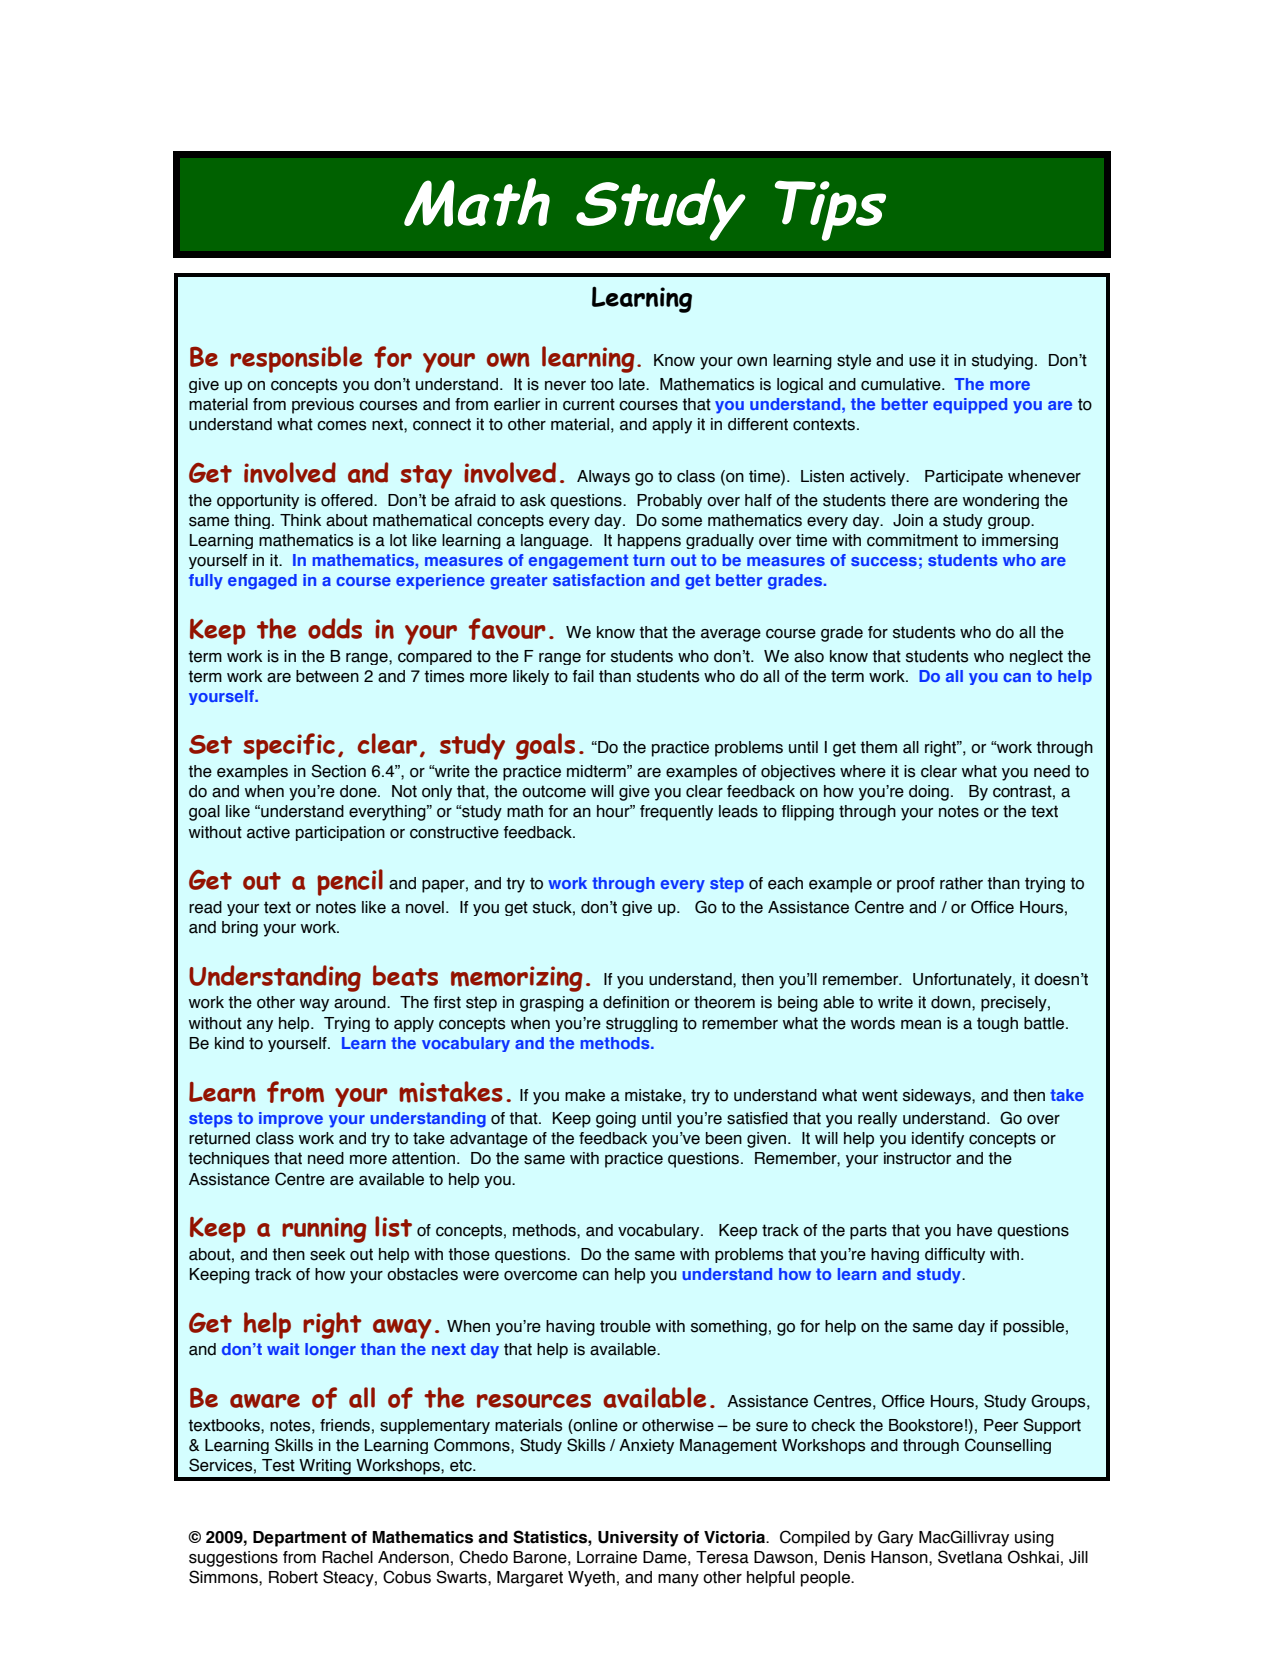  What do you see at coordinates (361, 1002) in the screenshot?
I see `around` at bounding box center [361, 1002].
